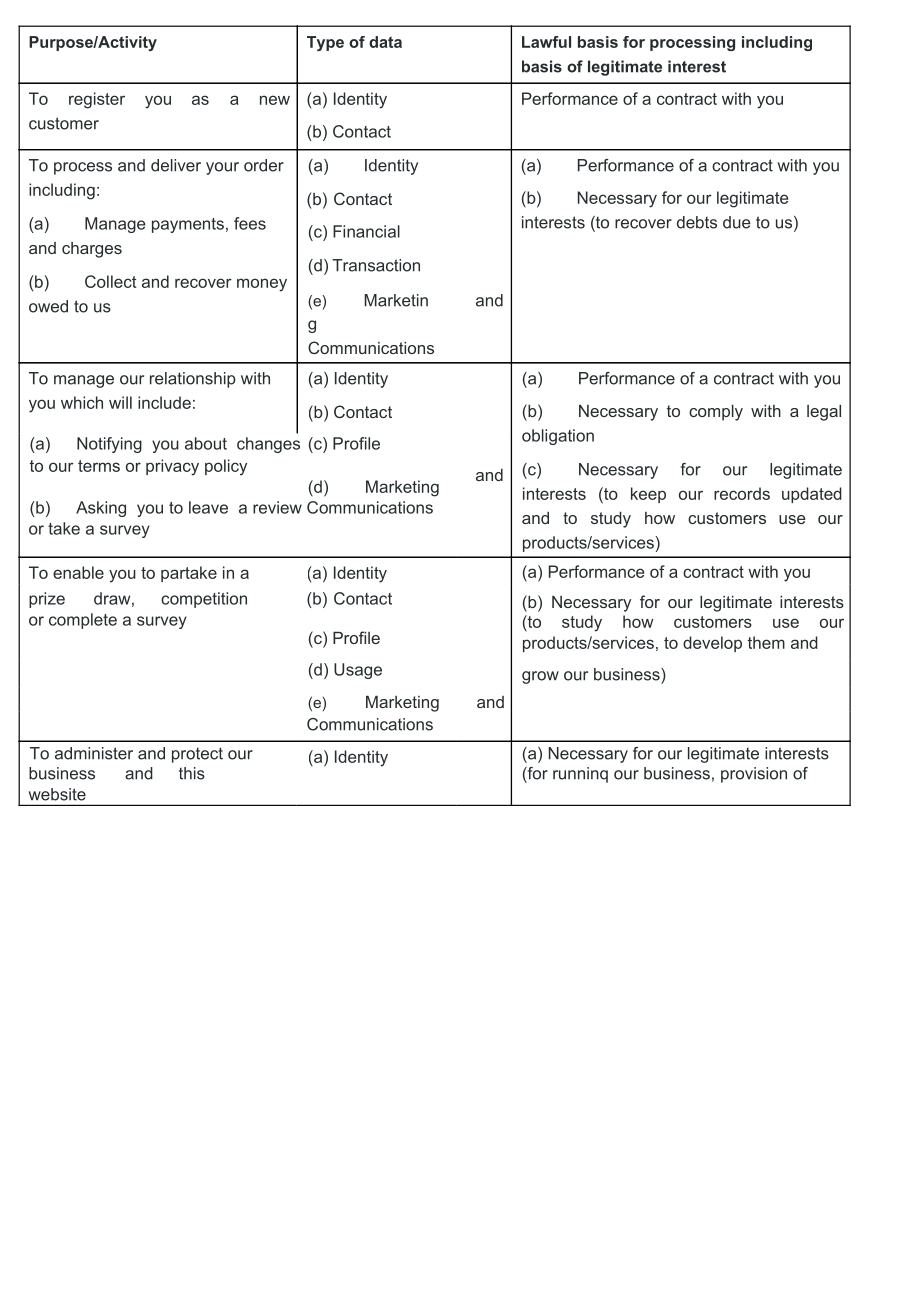 The height and width of the document is (1308, 924). I want to click on grow, so click(540, 677).
